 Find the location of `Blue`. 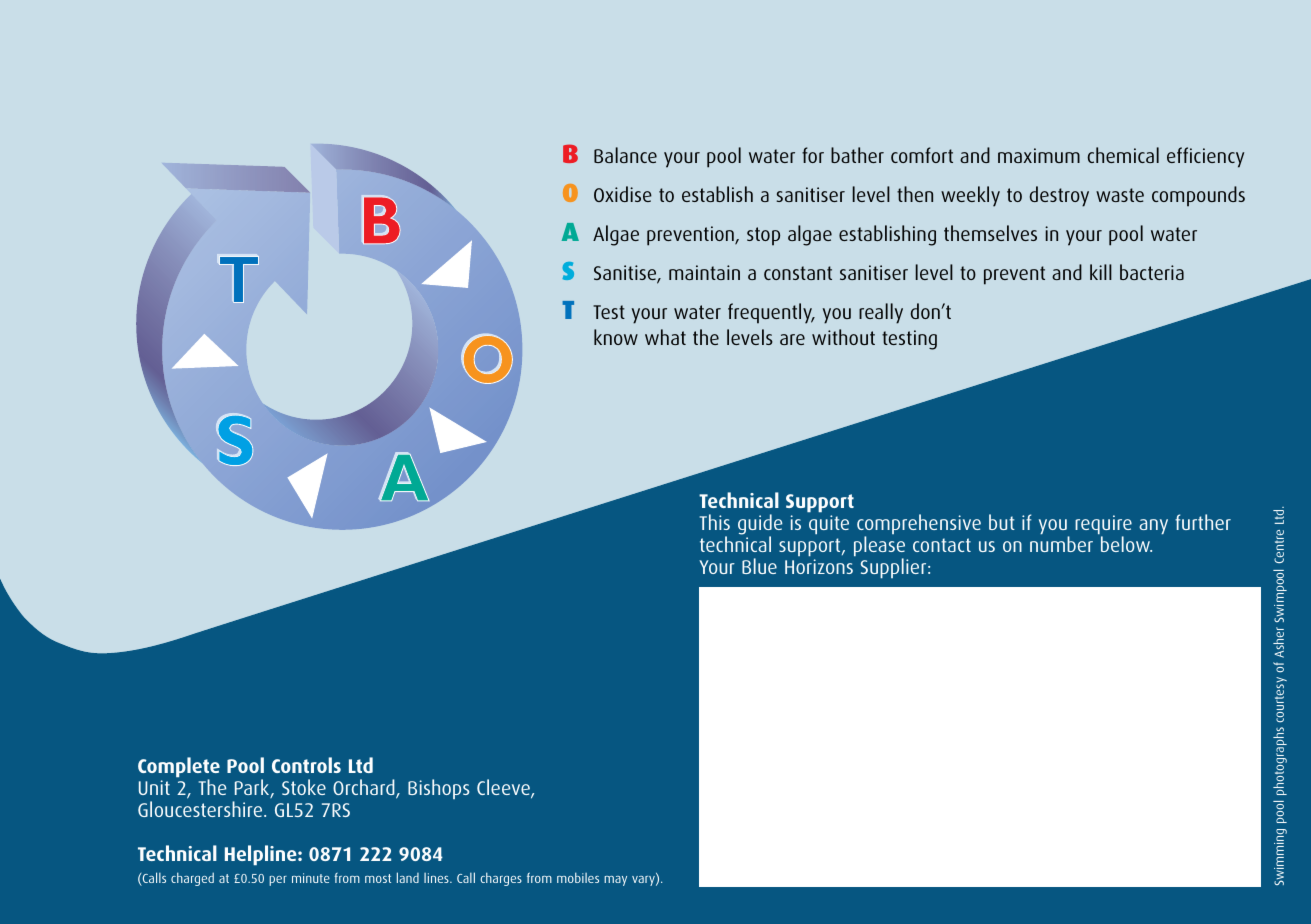

Blue is located at coordinates (759, 566).
